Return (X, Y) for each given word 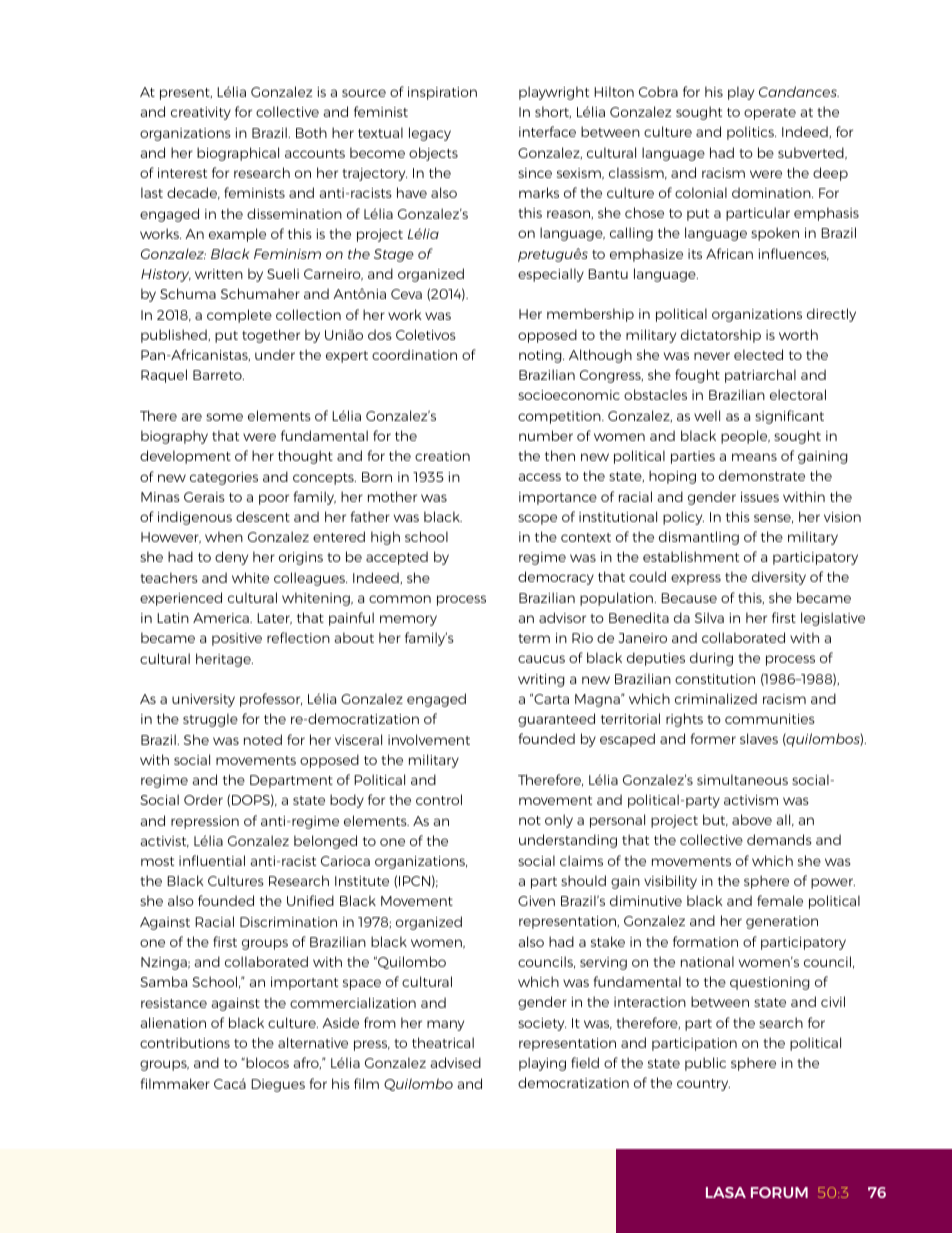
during (711, 659)
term (534, 638)
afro (307, 1063)
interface (547, 131)
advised (456, 1062)
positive (237, 639)
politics (751, 133)
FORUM (779, 1192)
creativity (201, 113)
